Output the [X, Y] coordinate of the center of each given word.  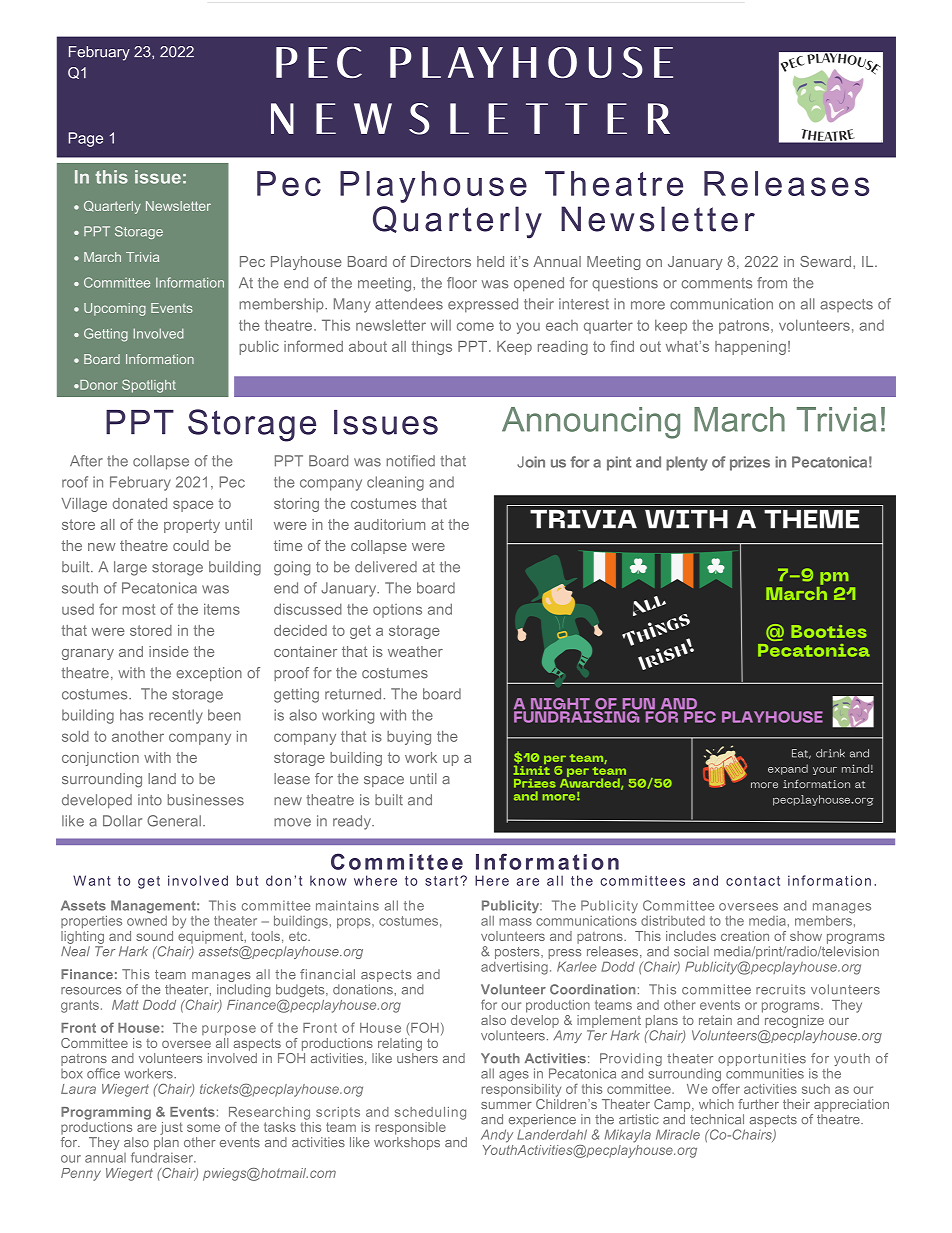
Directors [441, 261]
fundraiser [163, 1157]
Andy [497, 1136]
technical [717, 1119]
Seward [827, 261]
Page [86, 139]
